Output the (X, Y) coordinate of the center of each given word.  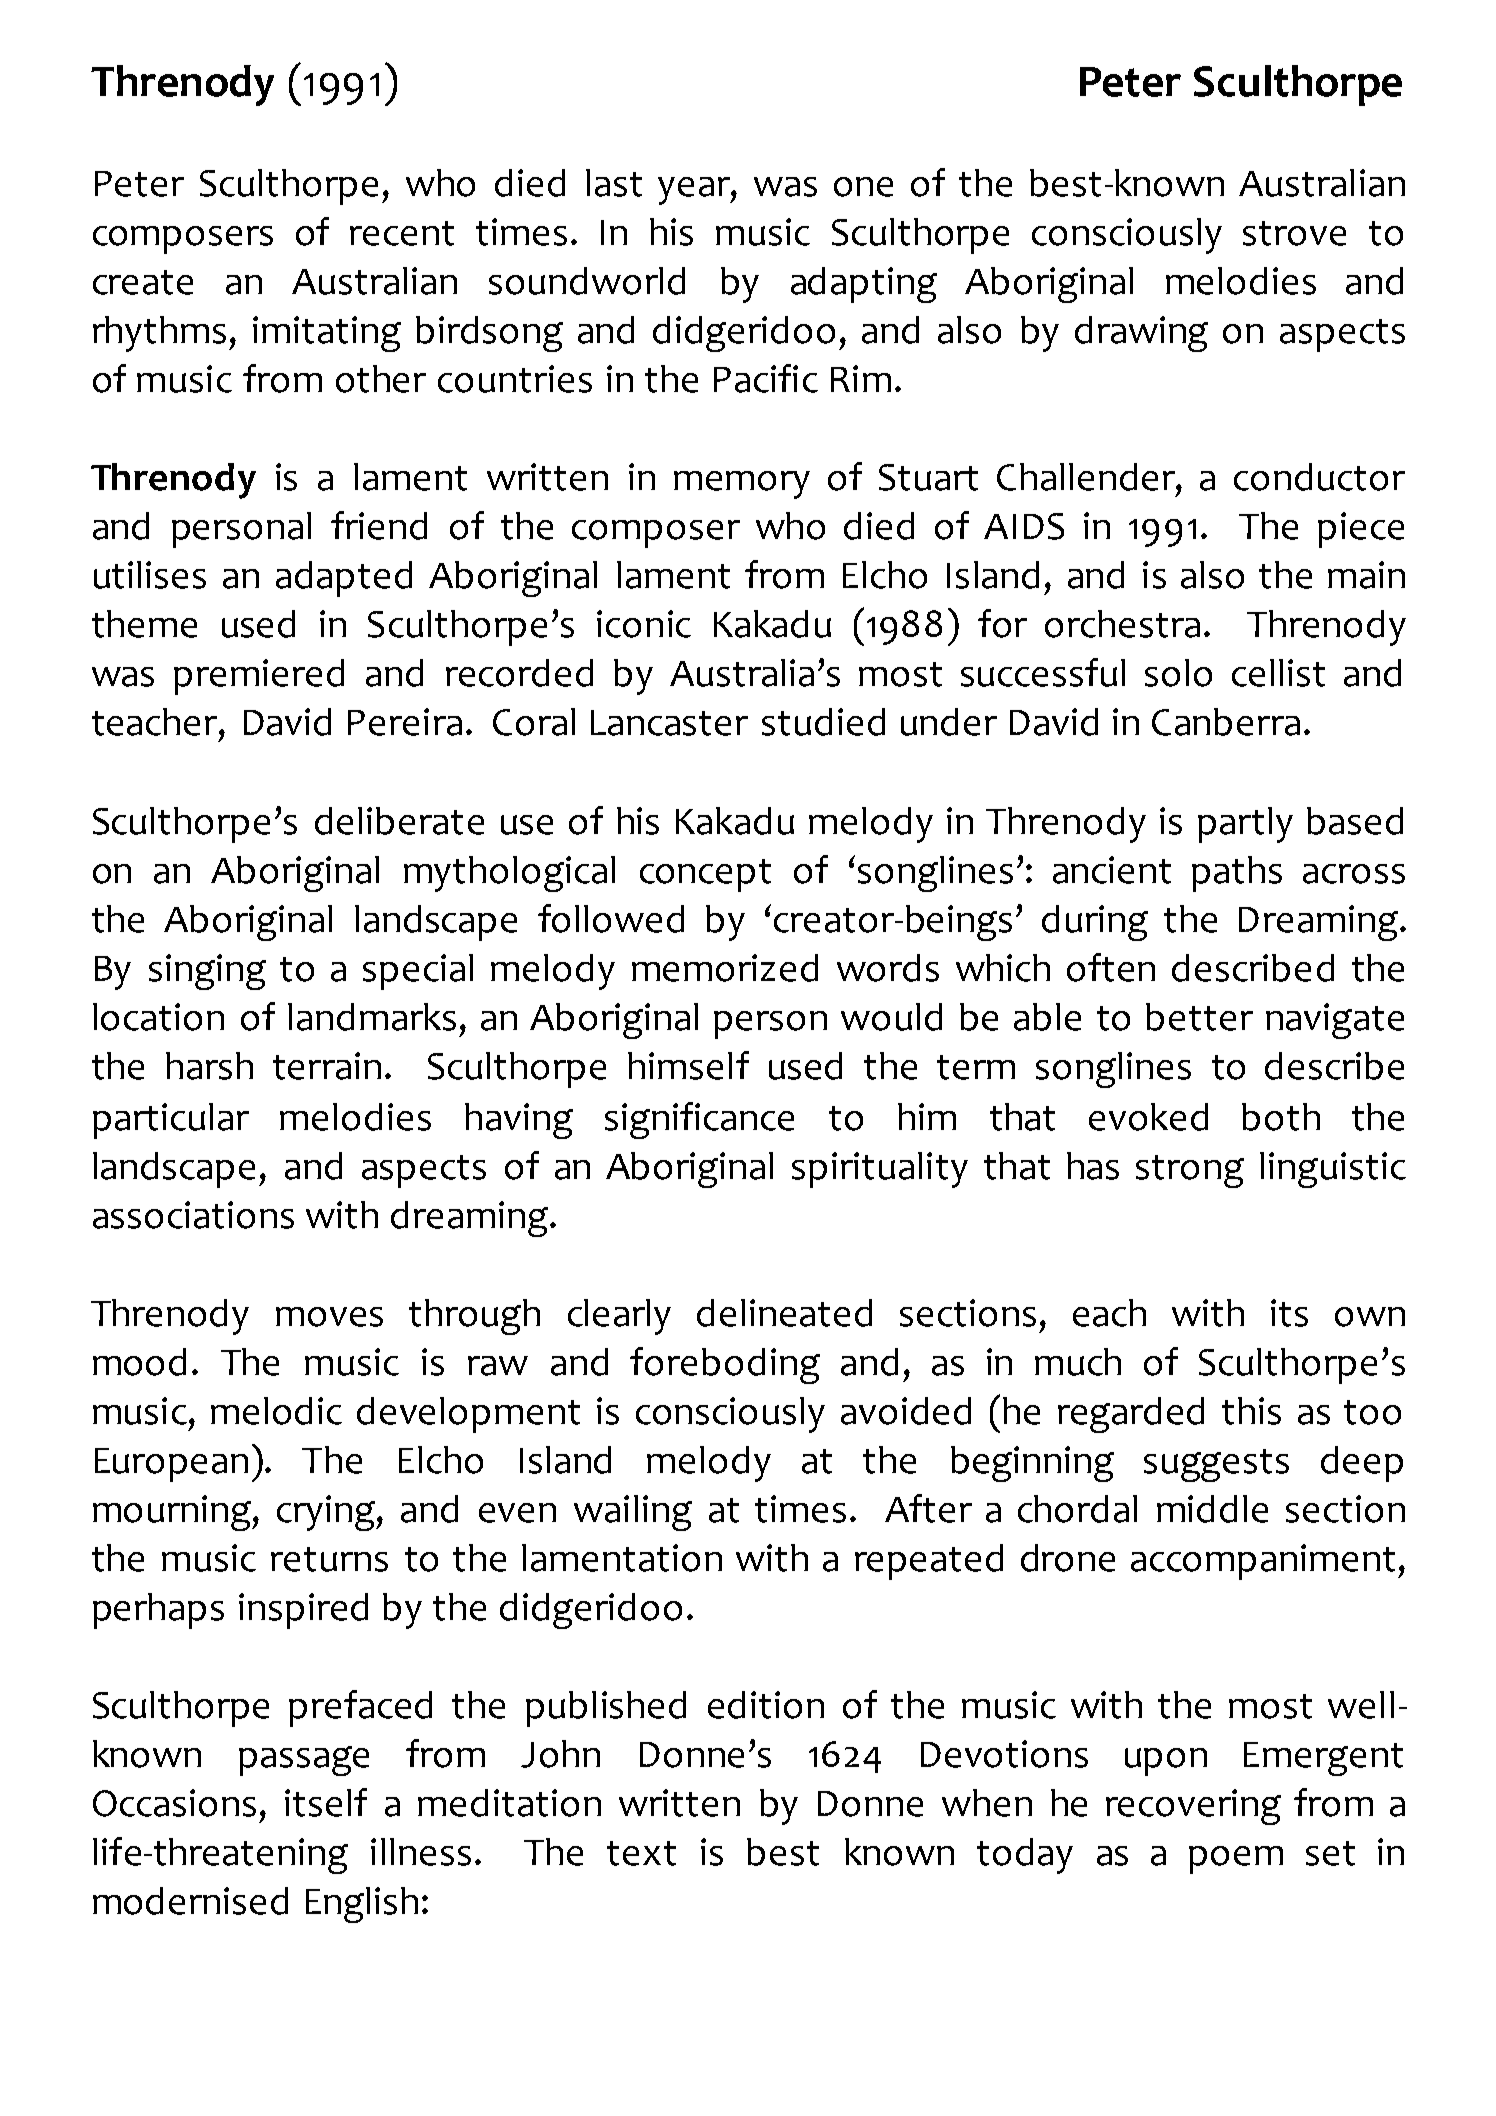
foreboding (725, 1365)
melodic (276, 1411)
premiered (259, 677)
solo (1178, 673)
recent (402, 233)
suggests (1216, 1465)
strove (1294, 233)
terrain (327, 1066)
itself (326, 1802)
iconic (644, 624)
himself (688, 1065)
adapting (864, 285)
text (641, 1853)
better (1199, 1017)
